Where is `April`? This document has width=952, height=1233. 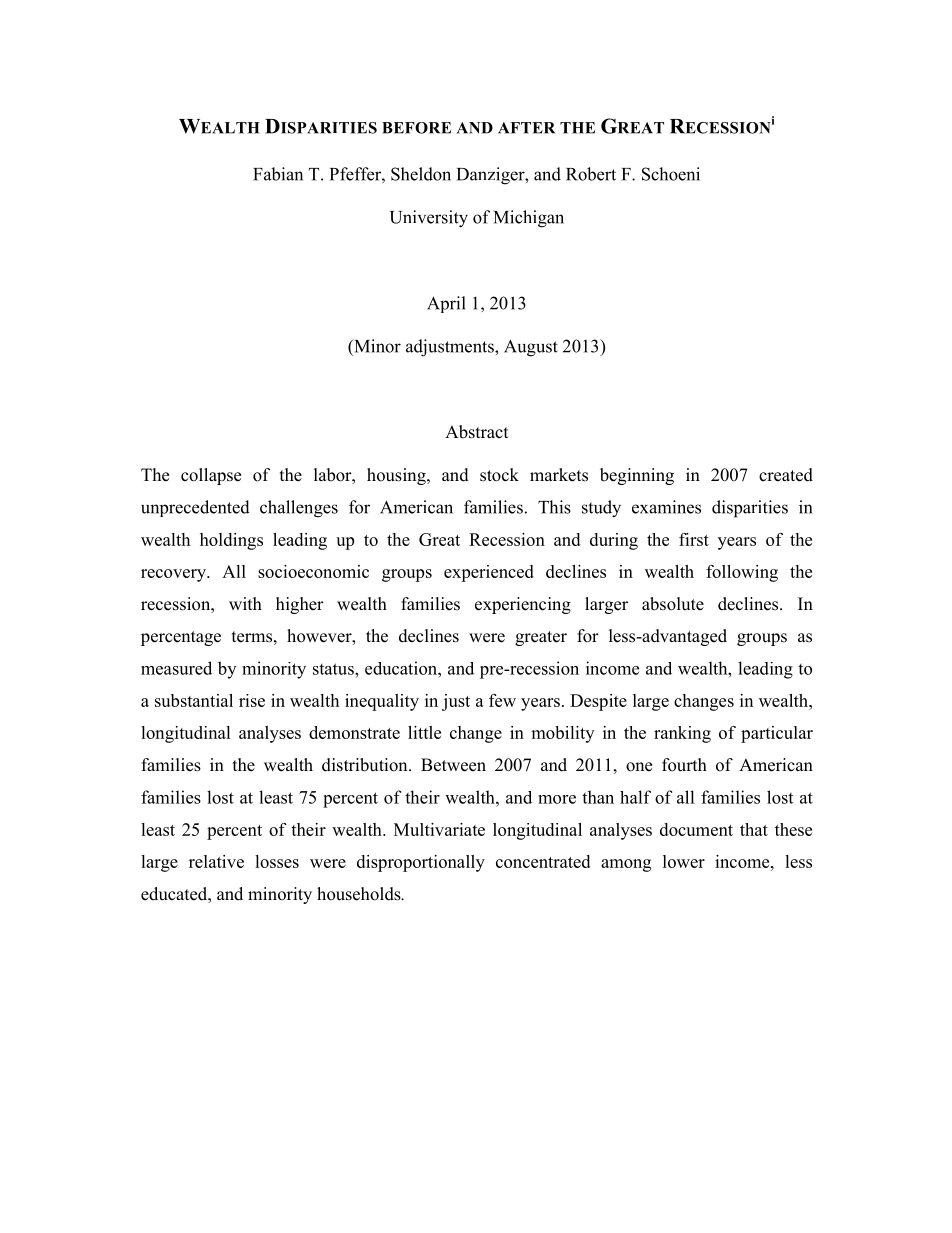
April is located at coordinates (446, 304).
